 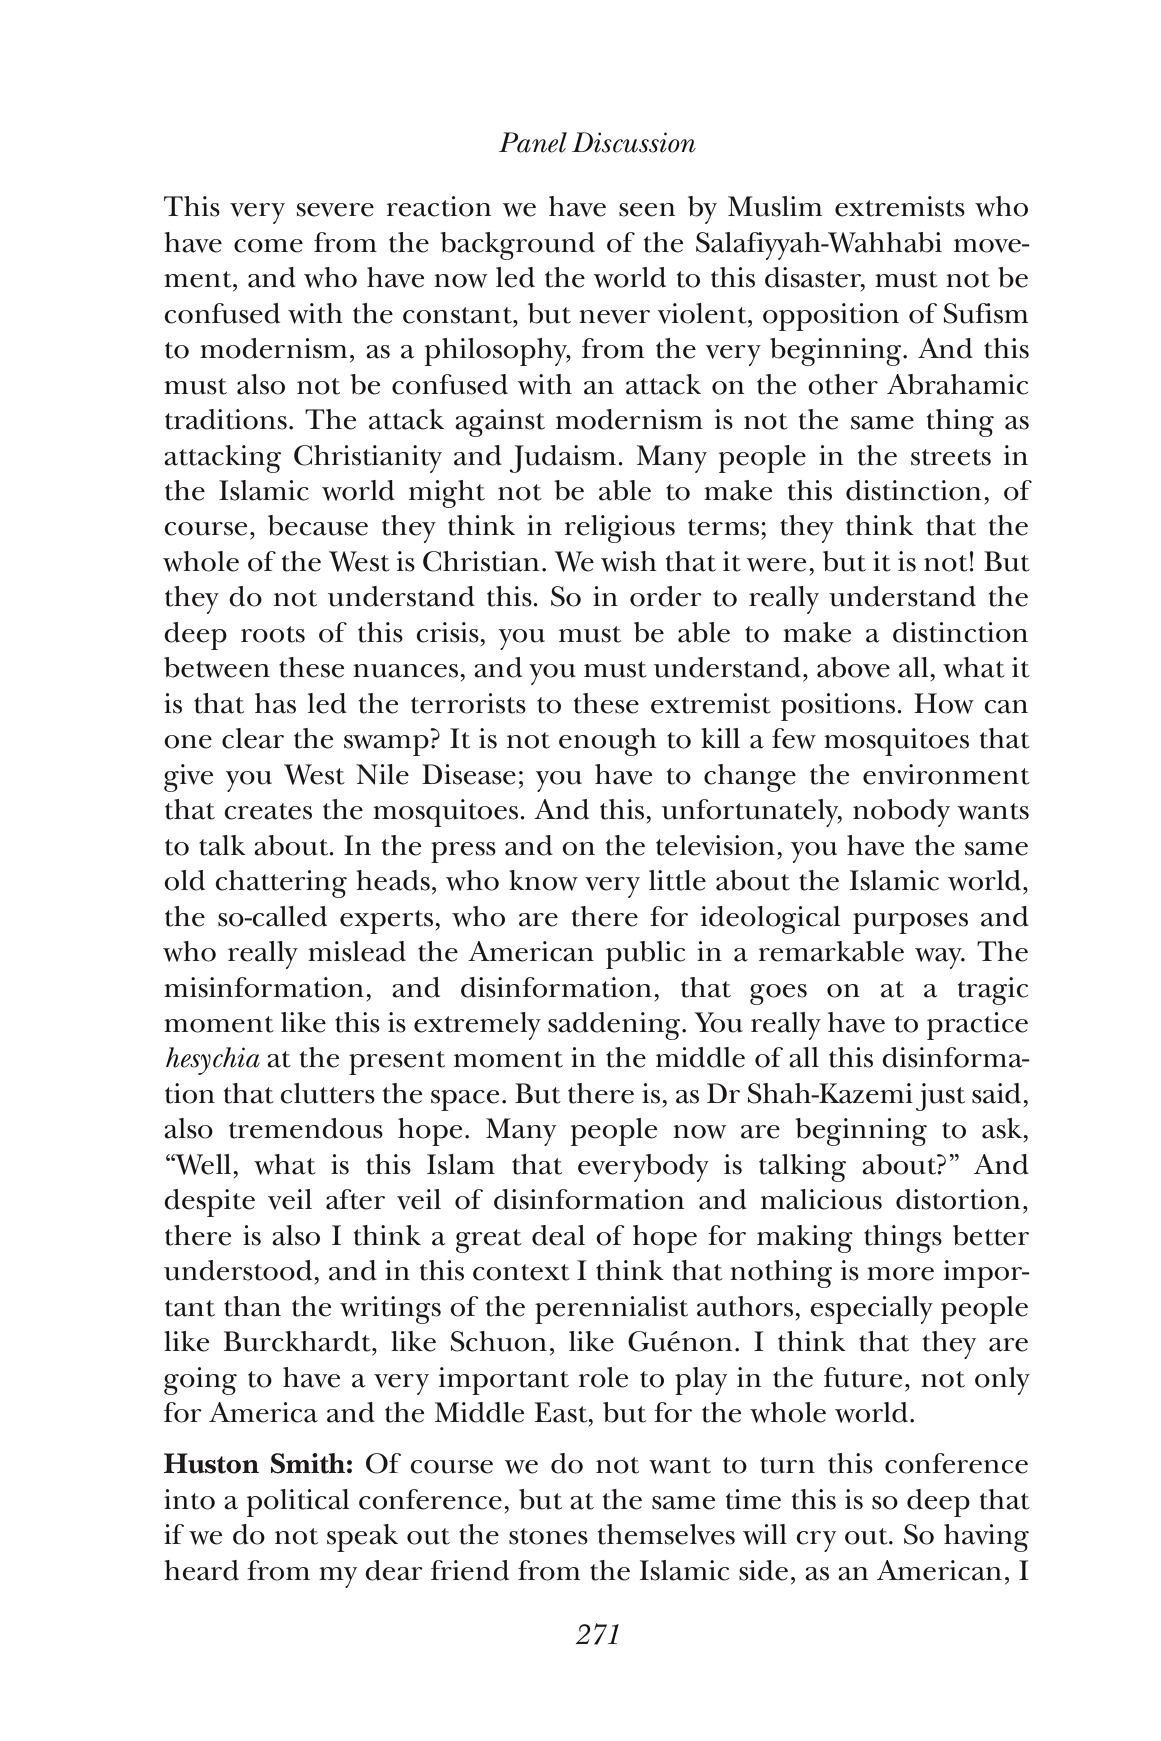 I want to click on saddening, so click(x=615, y=1026).
